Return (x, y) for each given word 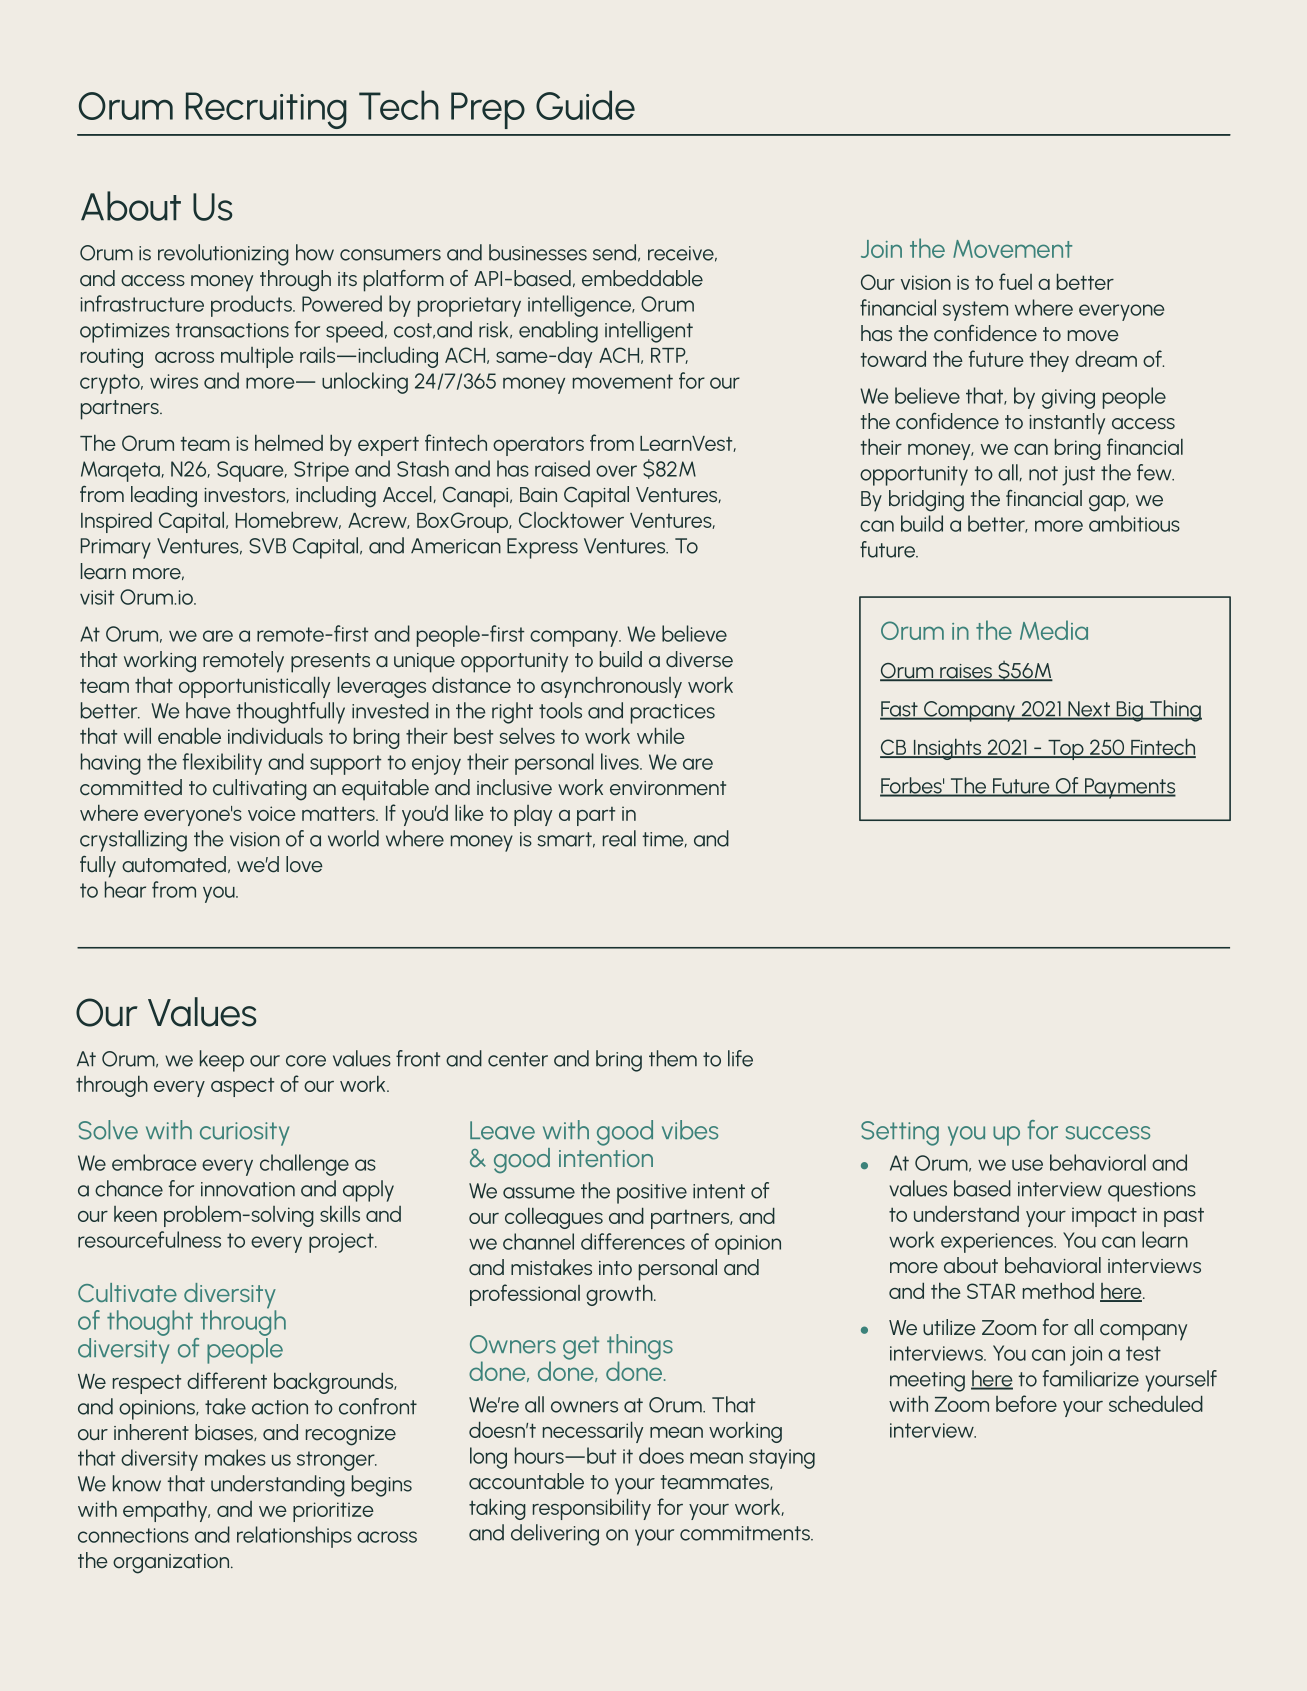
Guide (585, 105)
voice (272, 813)
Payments (1129, 788)
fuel (1015, 281)
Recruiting (266, 110)
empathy (166, 1511)
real (619, 838)
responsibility (592, 1509)
